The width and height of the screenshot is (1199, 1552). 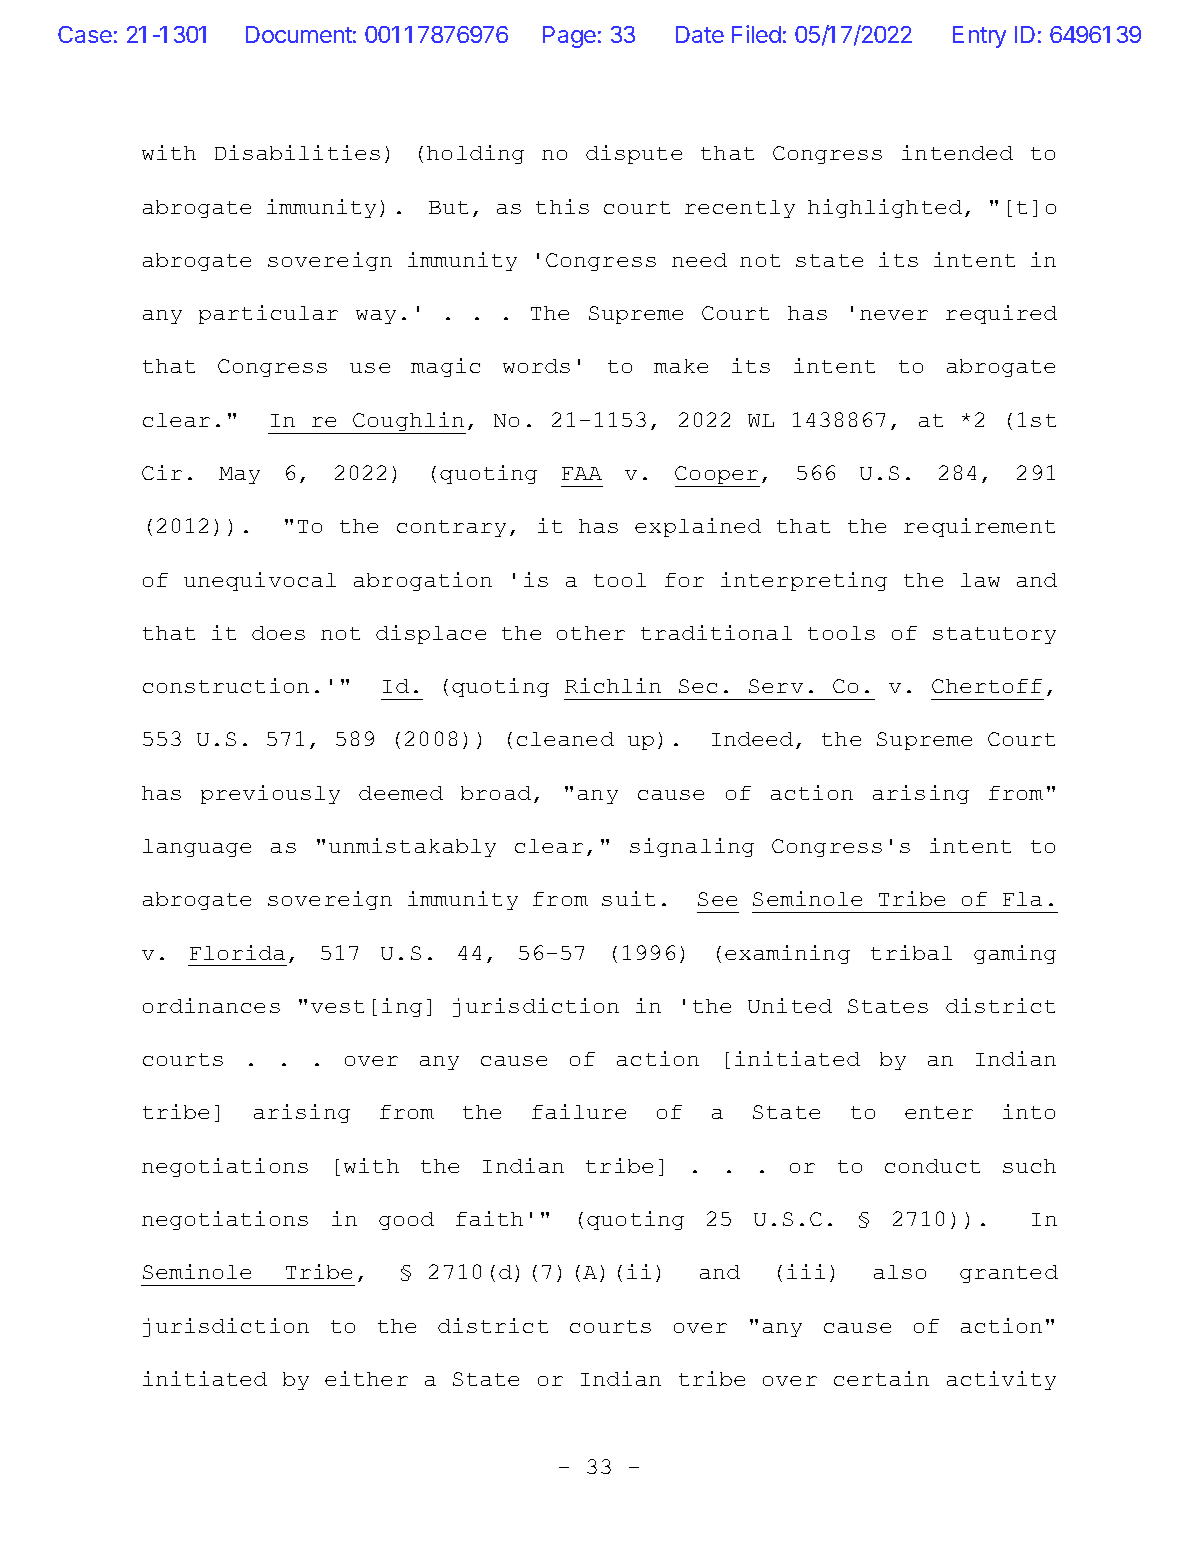 I want to click on certain, so click(x=881, y=1378).
